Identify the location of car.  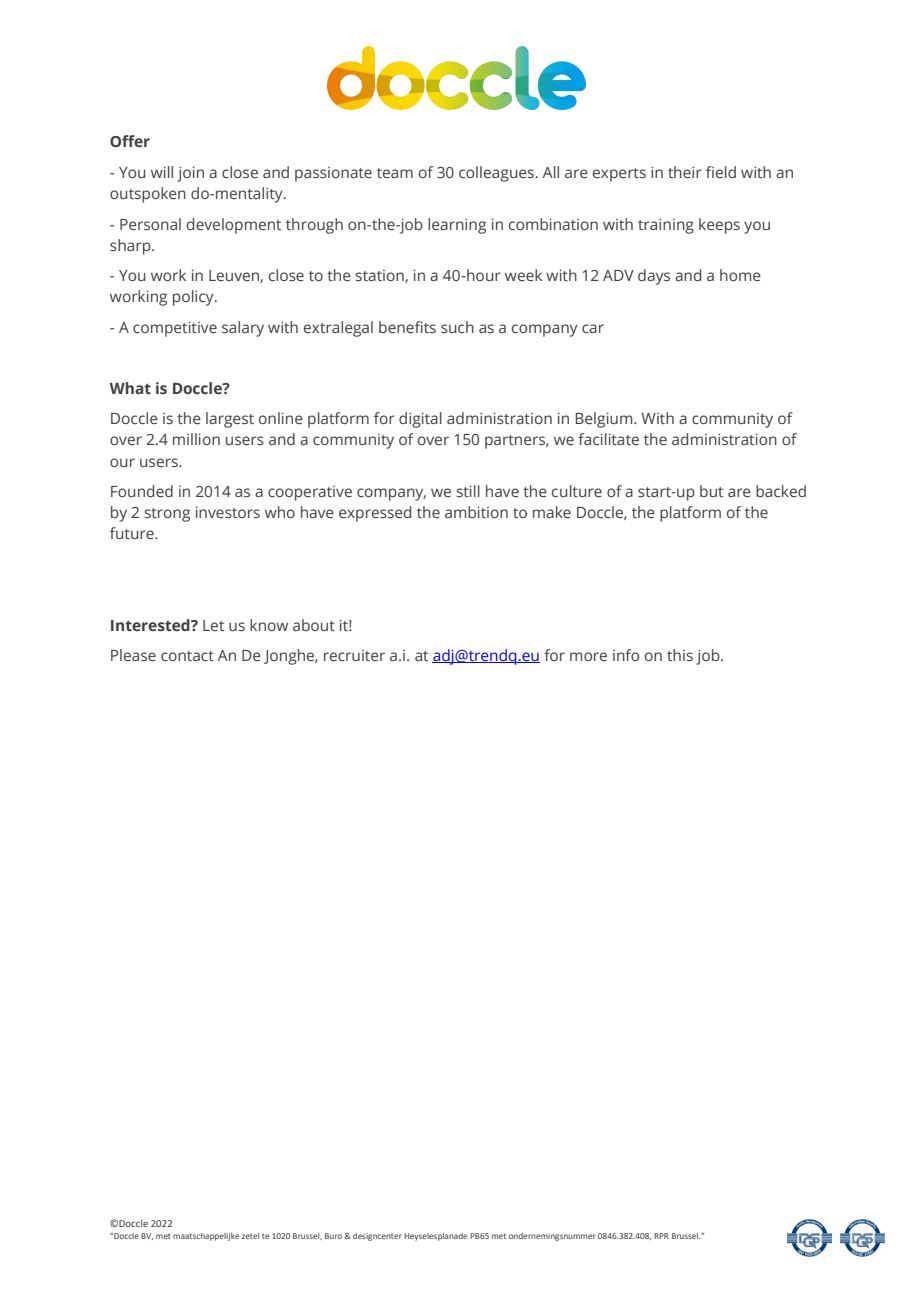
(593, 328).
